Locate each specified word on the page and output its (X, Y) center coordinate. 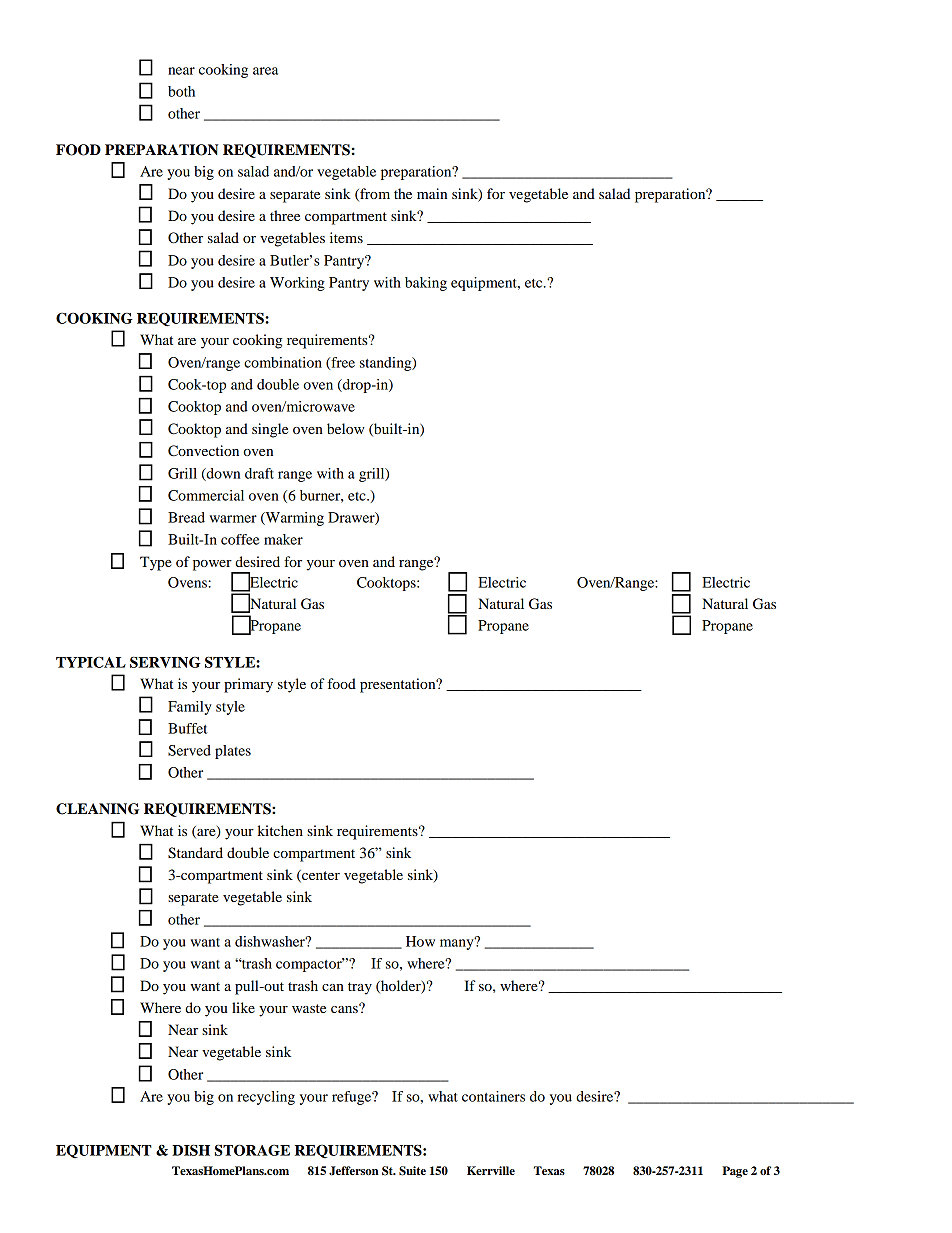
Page (735, 1172)
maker (283, 539)
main (432, 193)
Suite (412, 1171)
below (346, 428)
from (374, 194)
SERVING (165, 662)
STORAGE (252, 1150)
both (181, 91)
